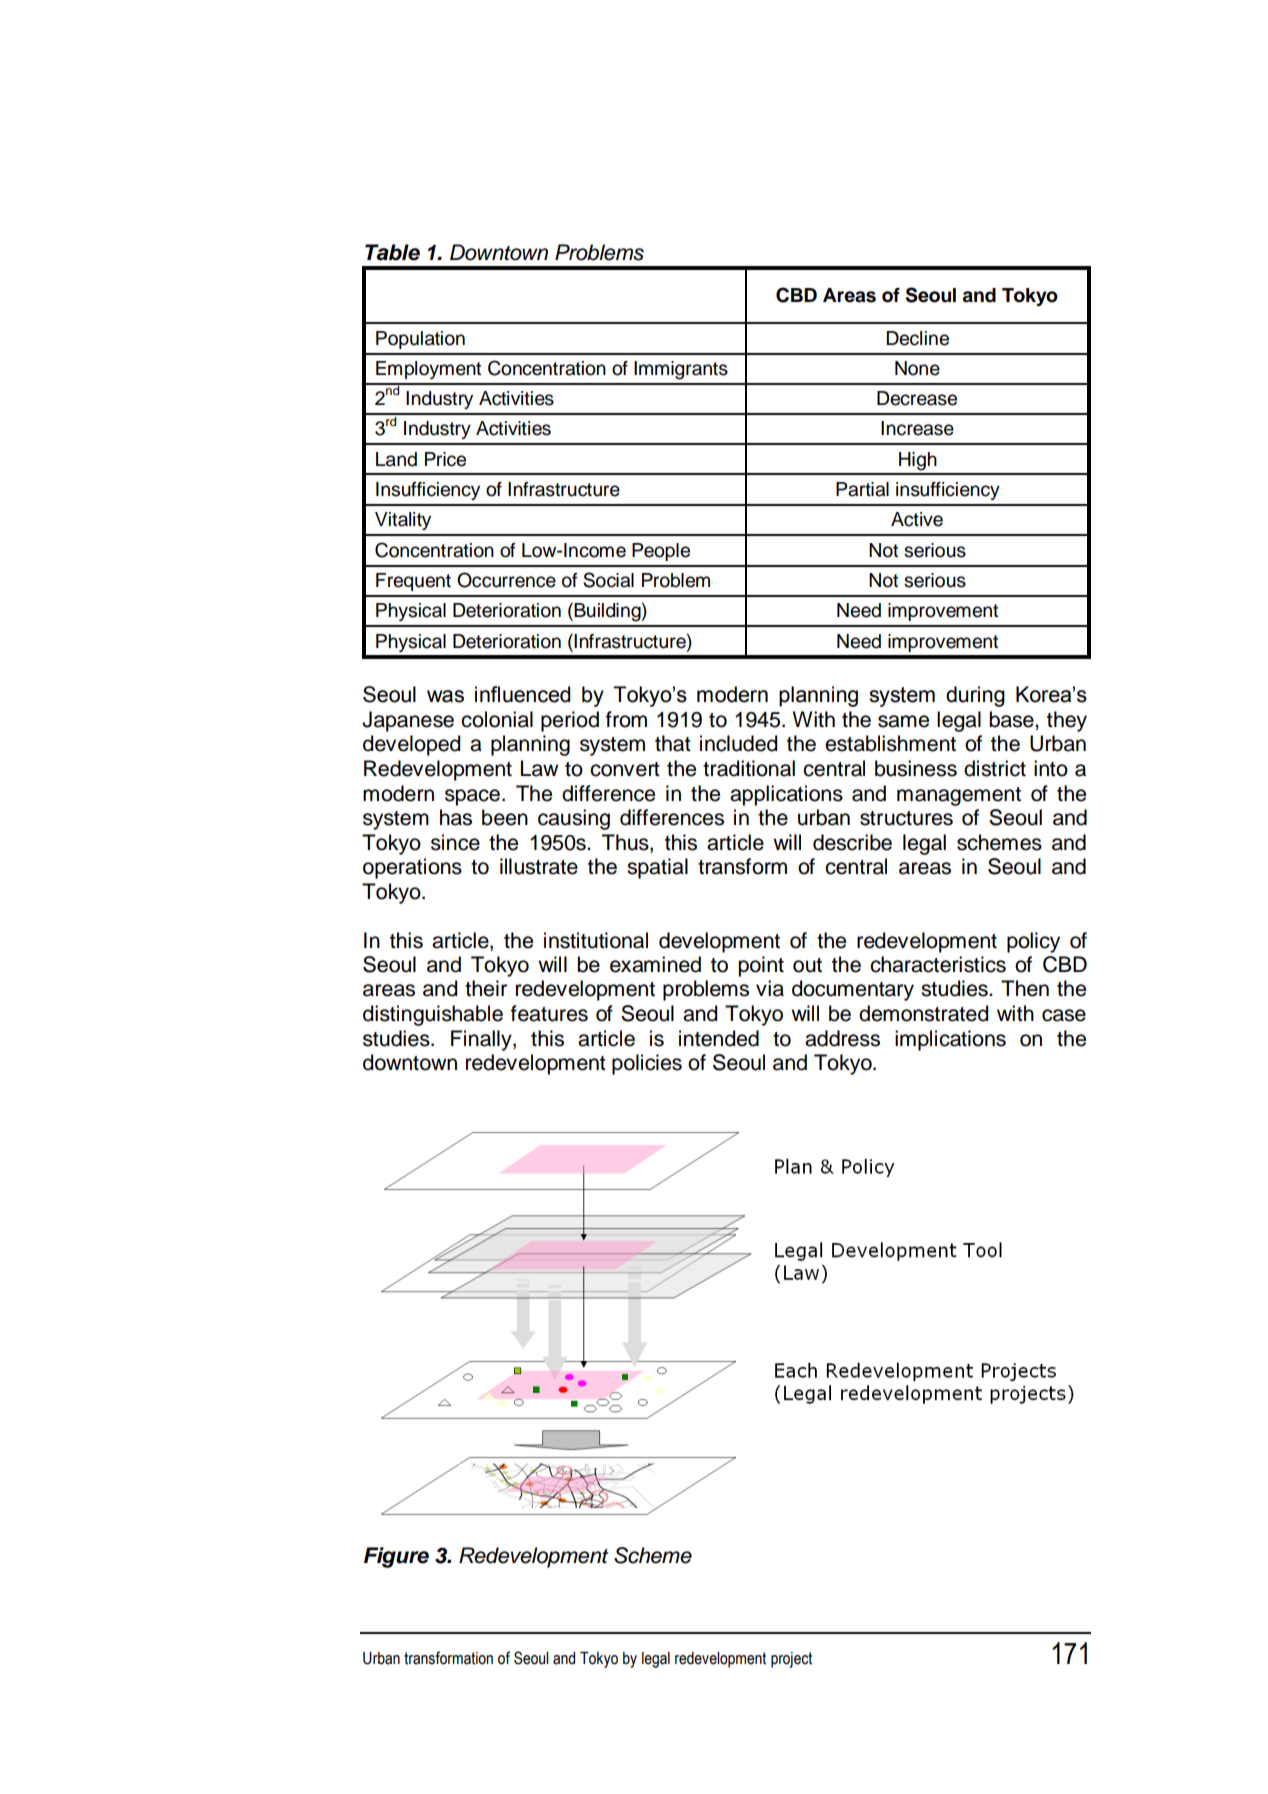 Image resolution: width=1268 pixels, height=1794 pixels. I want to click on implications, so click(950, 1040).
